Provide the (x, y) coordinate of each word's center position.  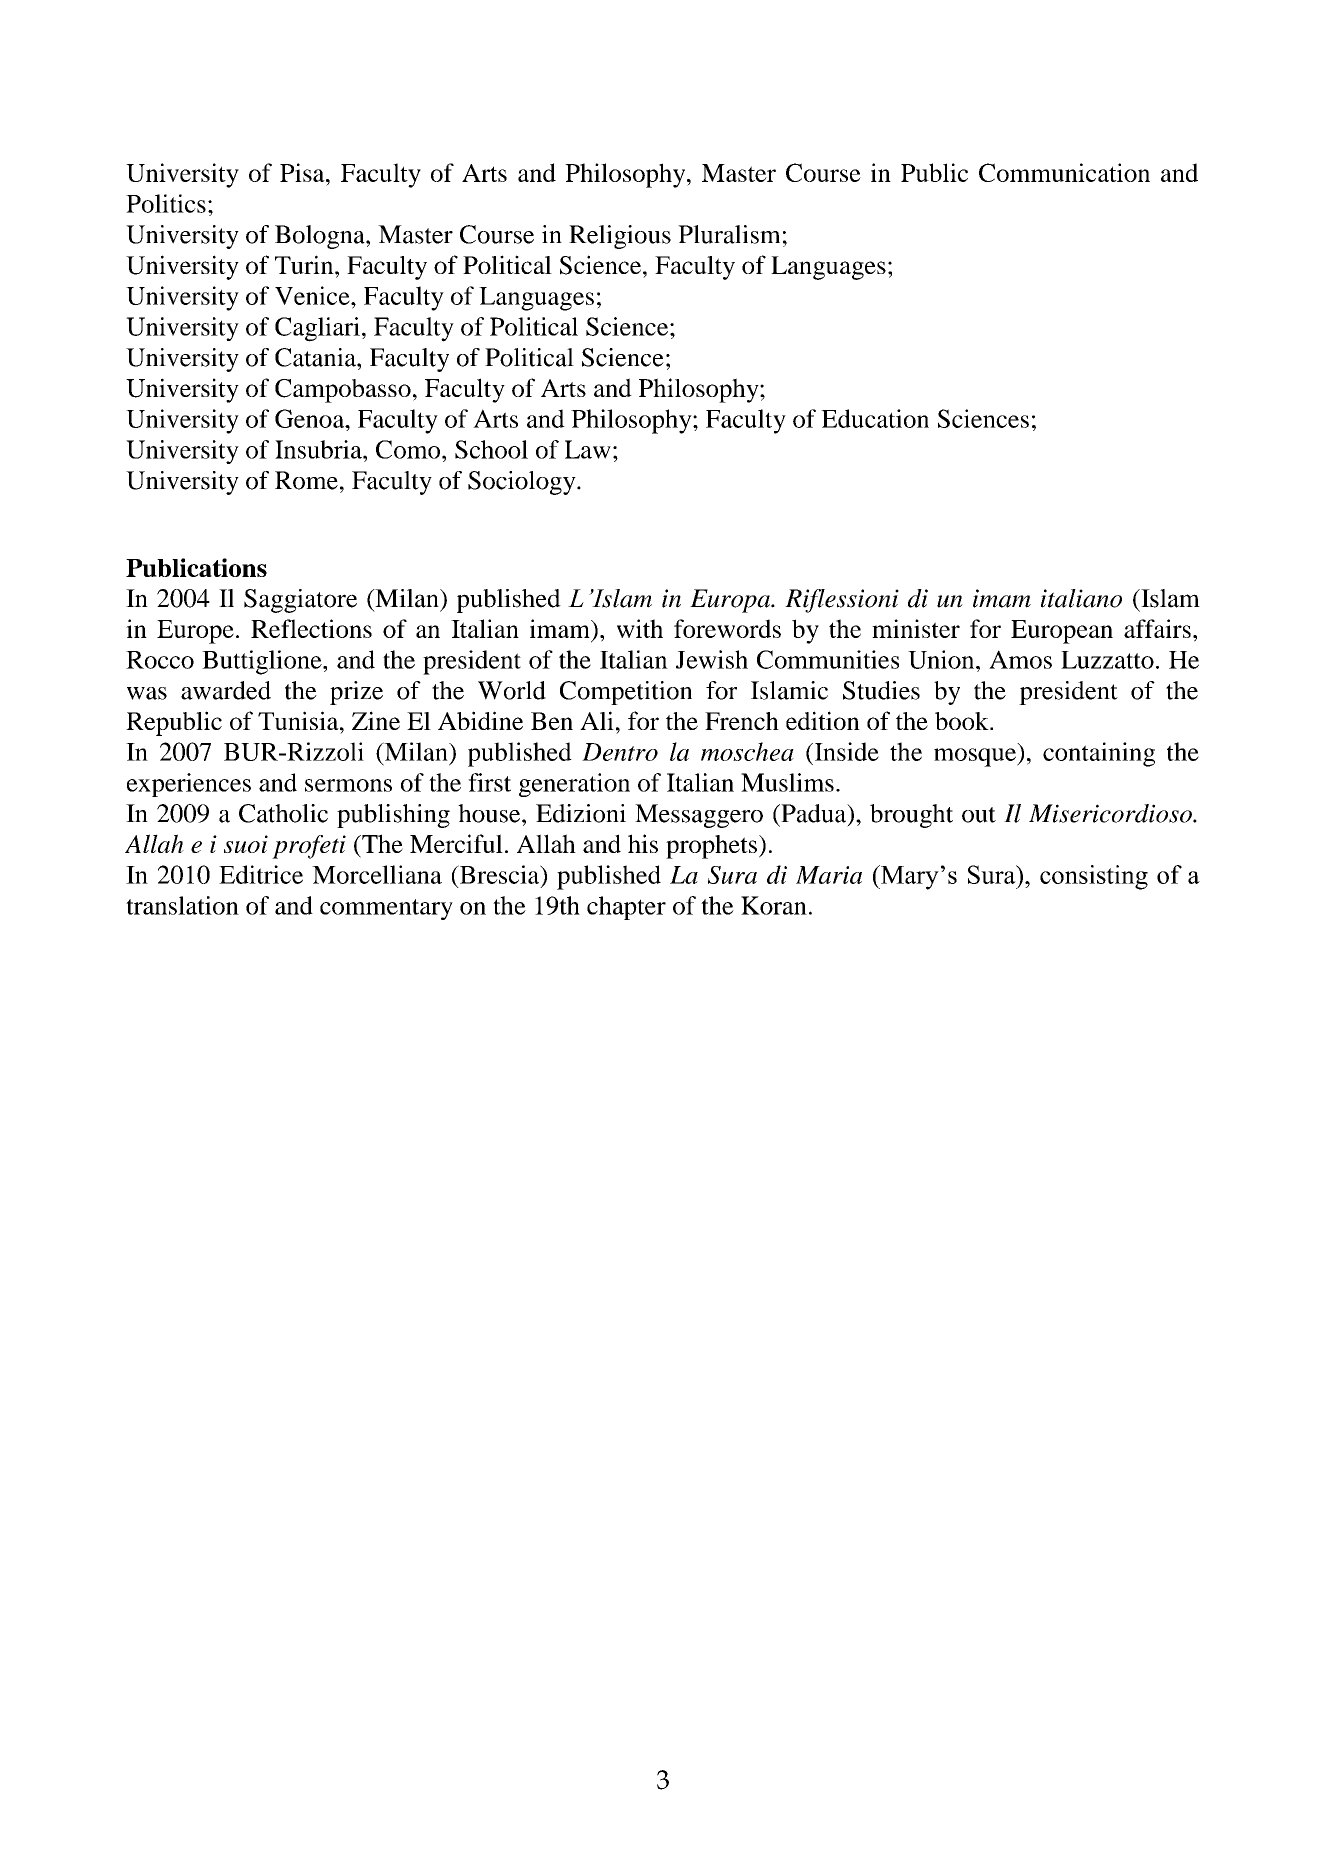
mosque (976, 757)
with (640, 628)
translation (182, 905)
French (742, 721)
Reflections (311, 628)
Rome (306, 480)
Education (875, 418)
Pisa (303, 172)
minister (916, 628)
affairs (1157, 628)
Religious (620, 237)
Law (588, 449)
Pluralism (729, 234)
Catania (316, 357)
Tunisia (299, 720)
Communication (1064, 172)
